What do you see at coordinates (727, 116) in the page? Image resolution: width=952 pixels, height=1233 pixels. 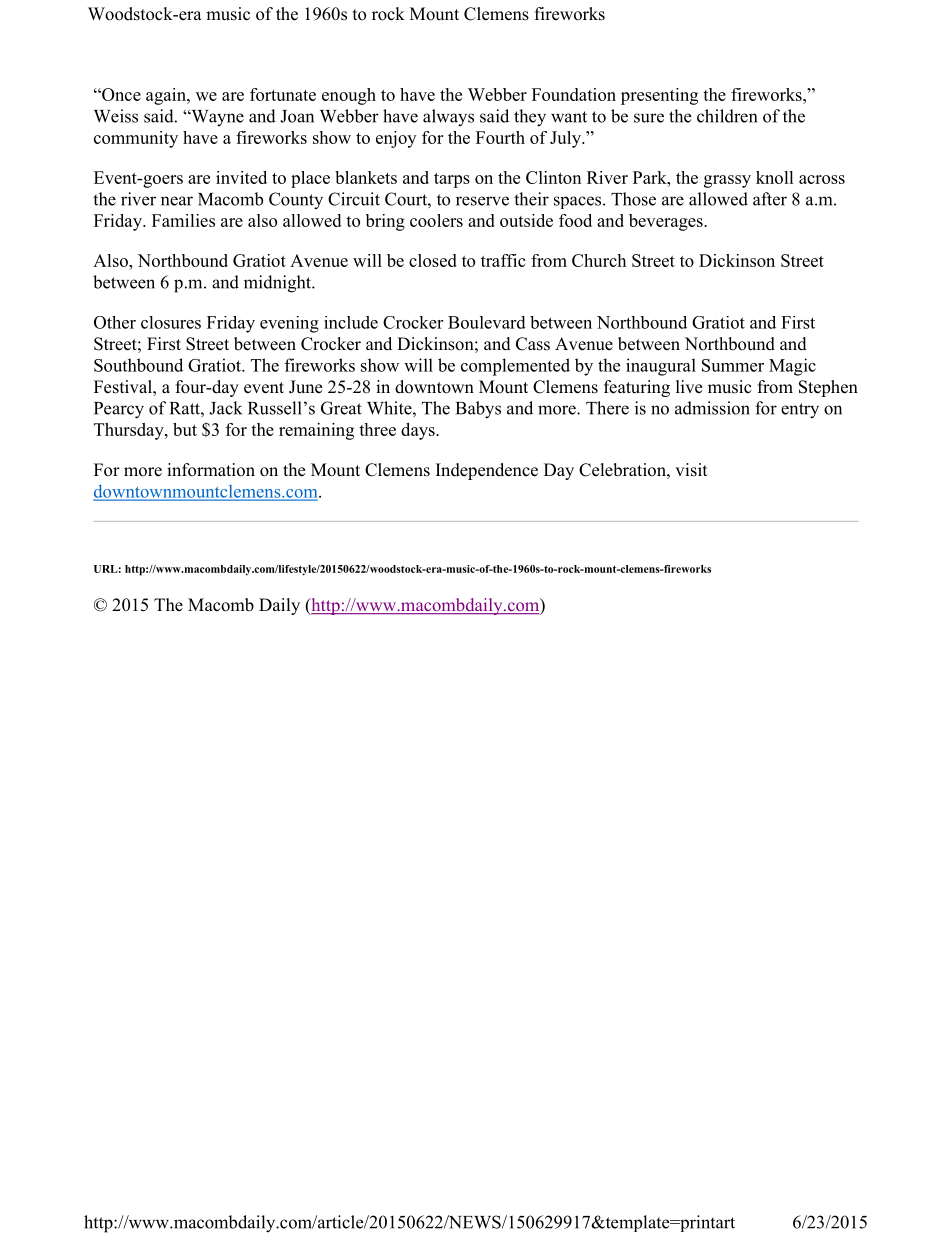 I see `children` at bounding box center [727, 116].
